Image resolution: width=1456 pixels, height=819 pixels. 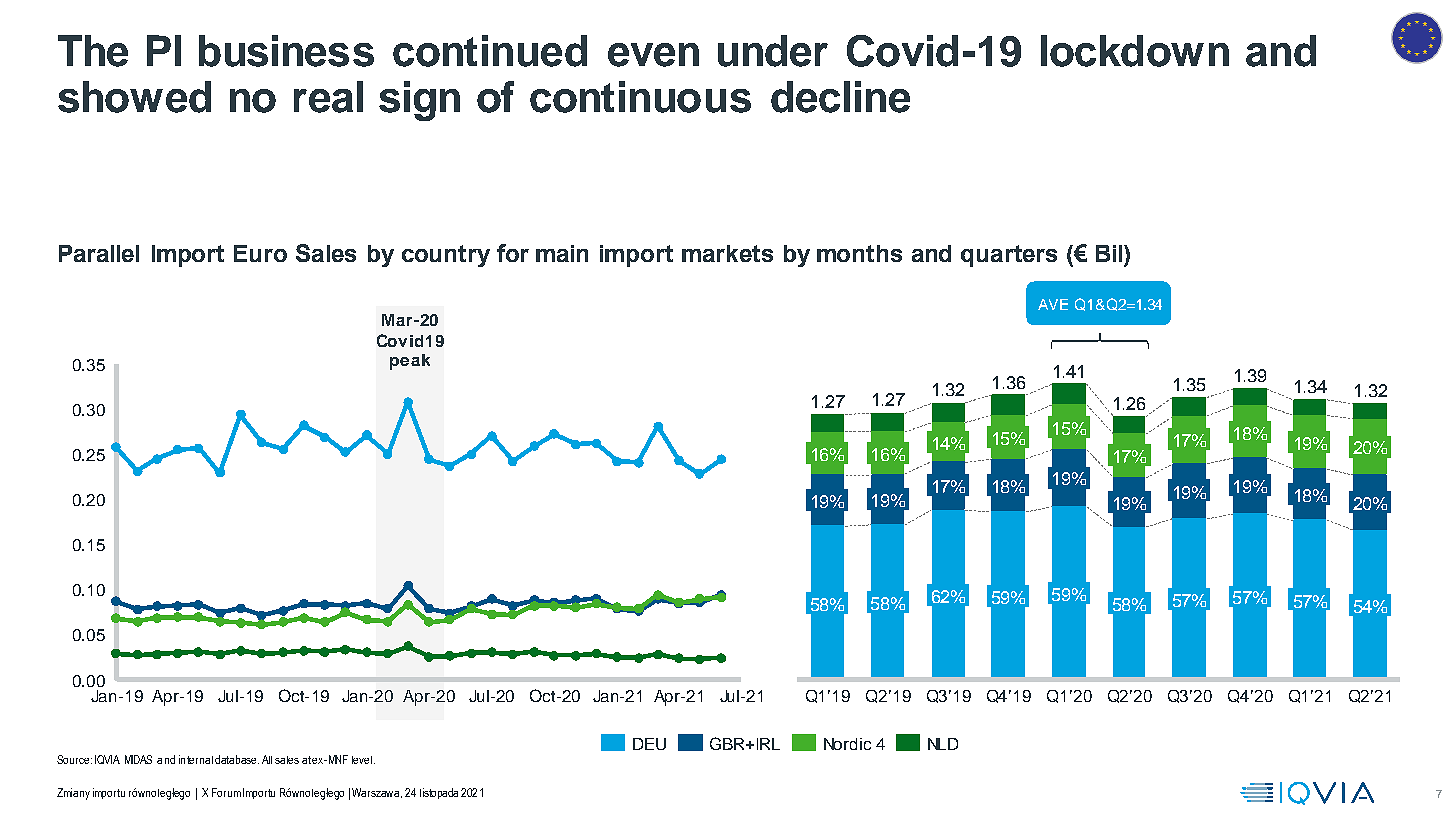 What do you see at coordinates (943, 744) in the screenshot?
I see `NLD` at bounding box center [943, 744].
